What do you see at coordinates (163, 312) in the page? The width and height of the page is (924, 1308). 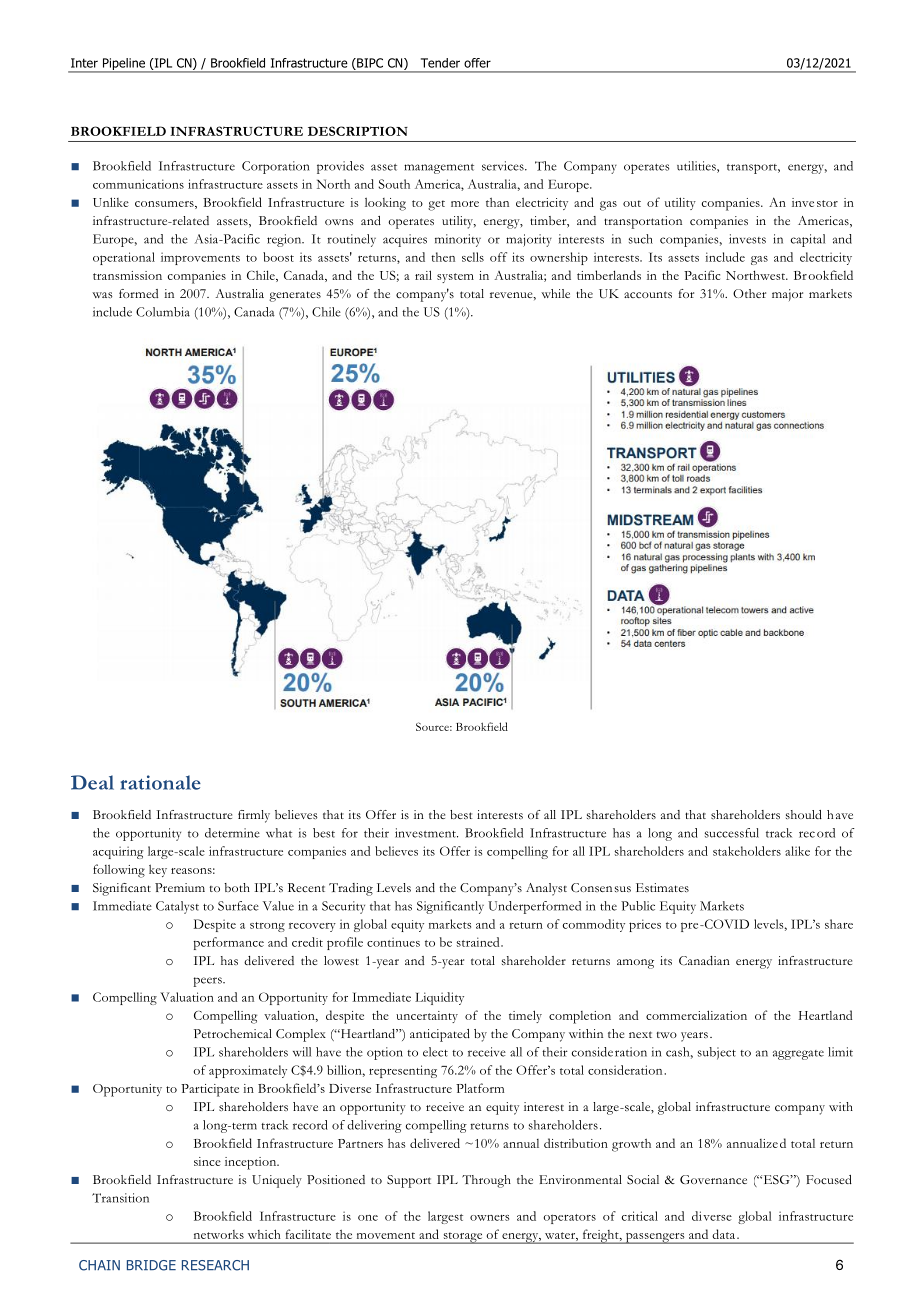 I see `Columbia` at bounding box center [163, 312].
